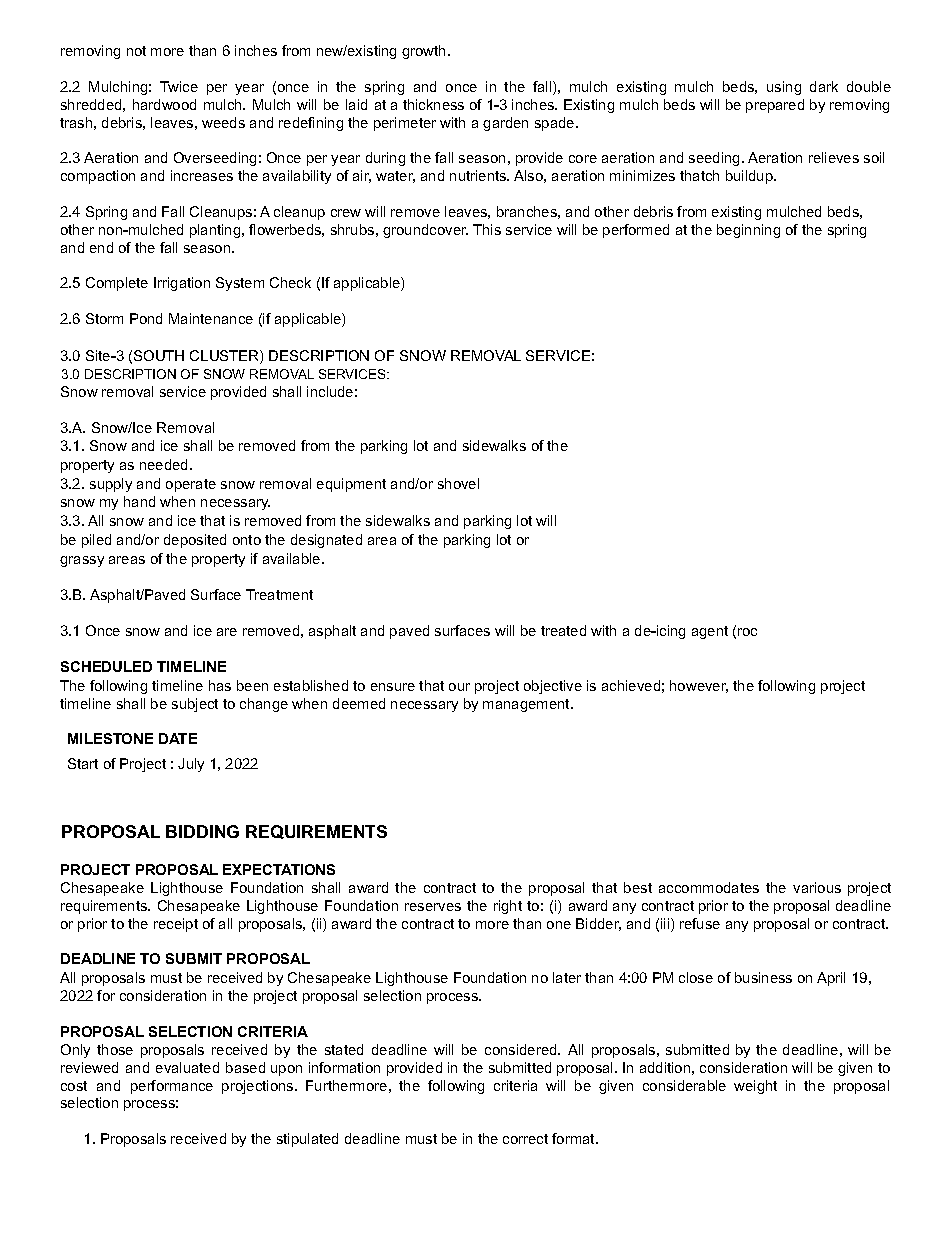 This screenshot has height=1233, width=952. I want to click on treated, so click(563, 630).
